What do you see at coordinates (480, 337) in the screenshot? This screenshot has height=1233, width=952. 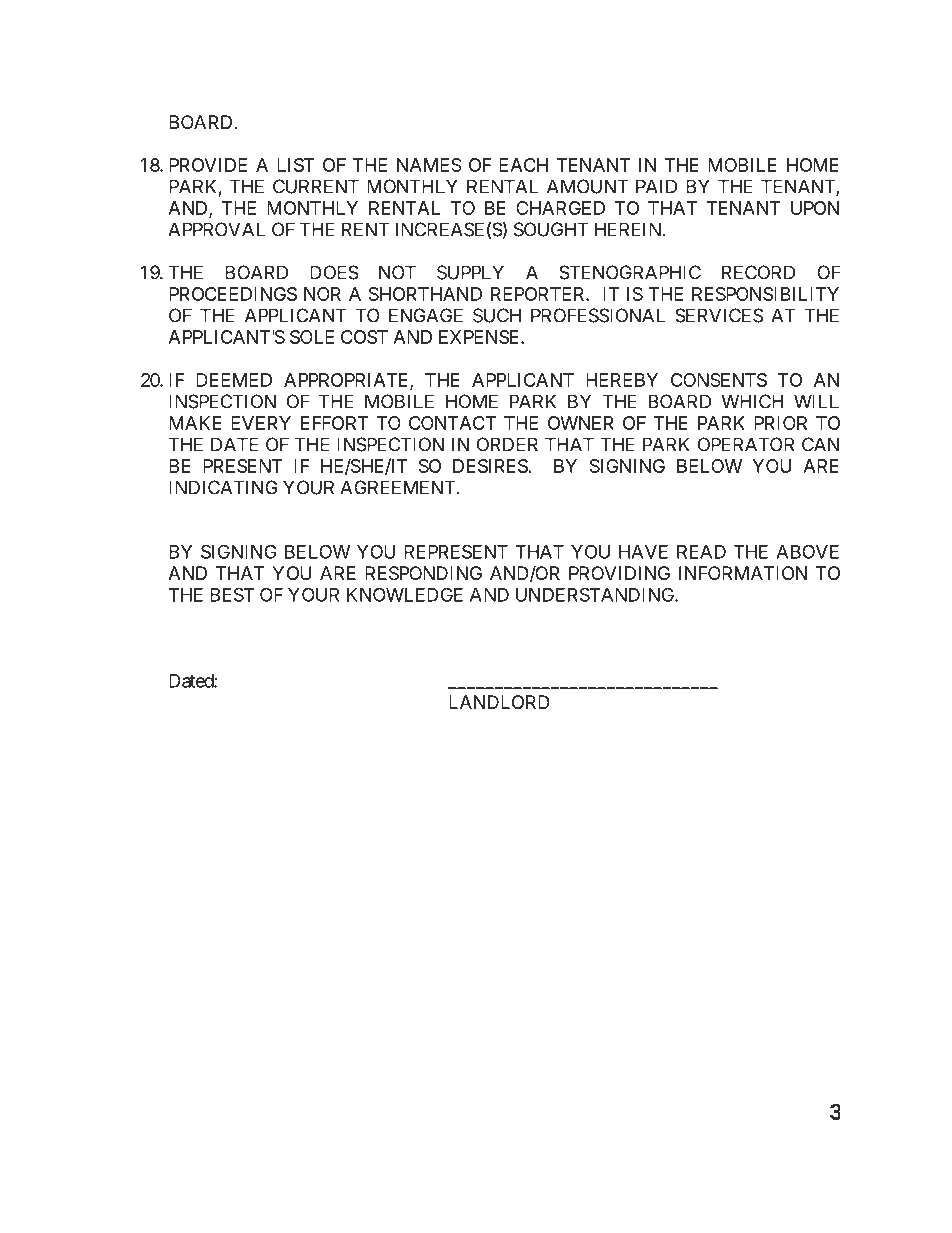 I see `EXPENSE` at bounding box center [480, 337].
